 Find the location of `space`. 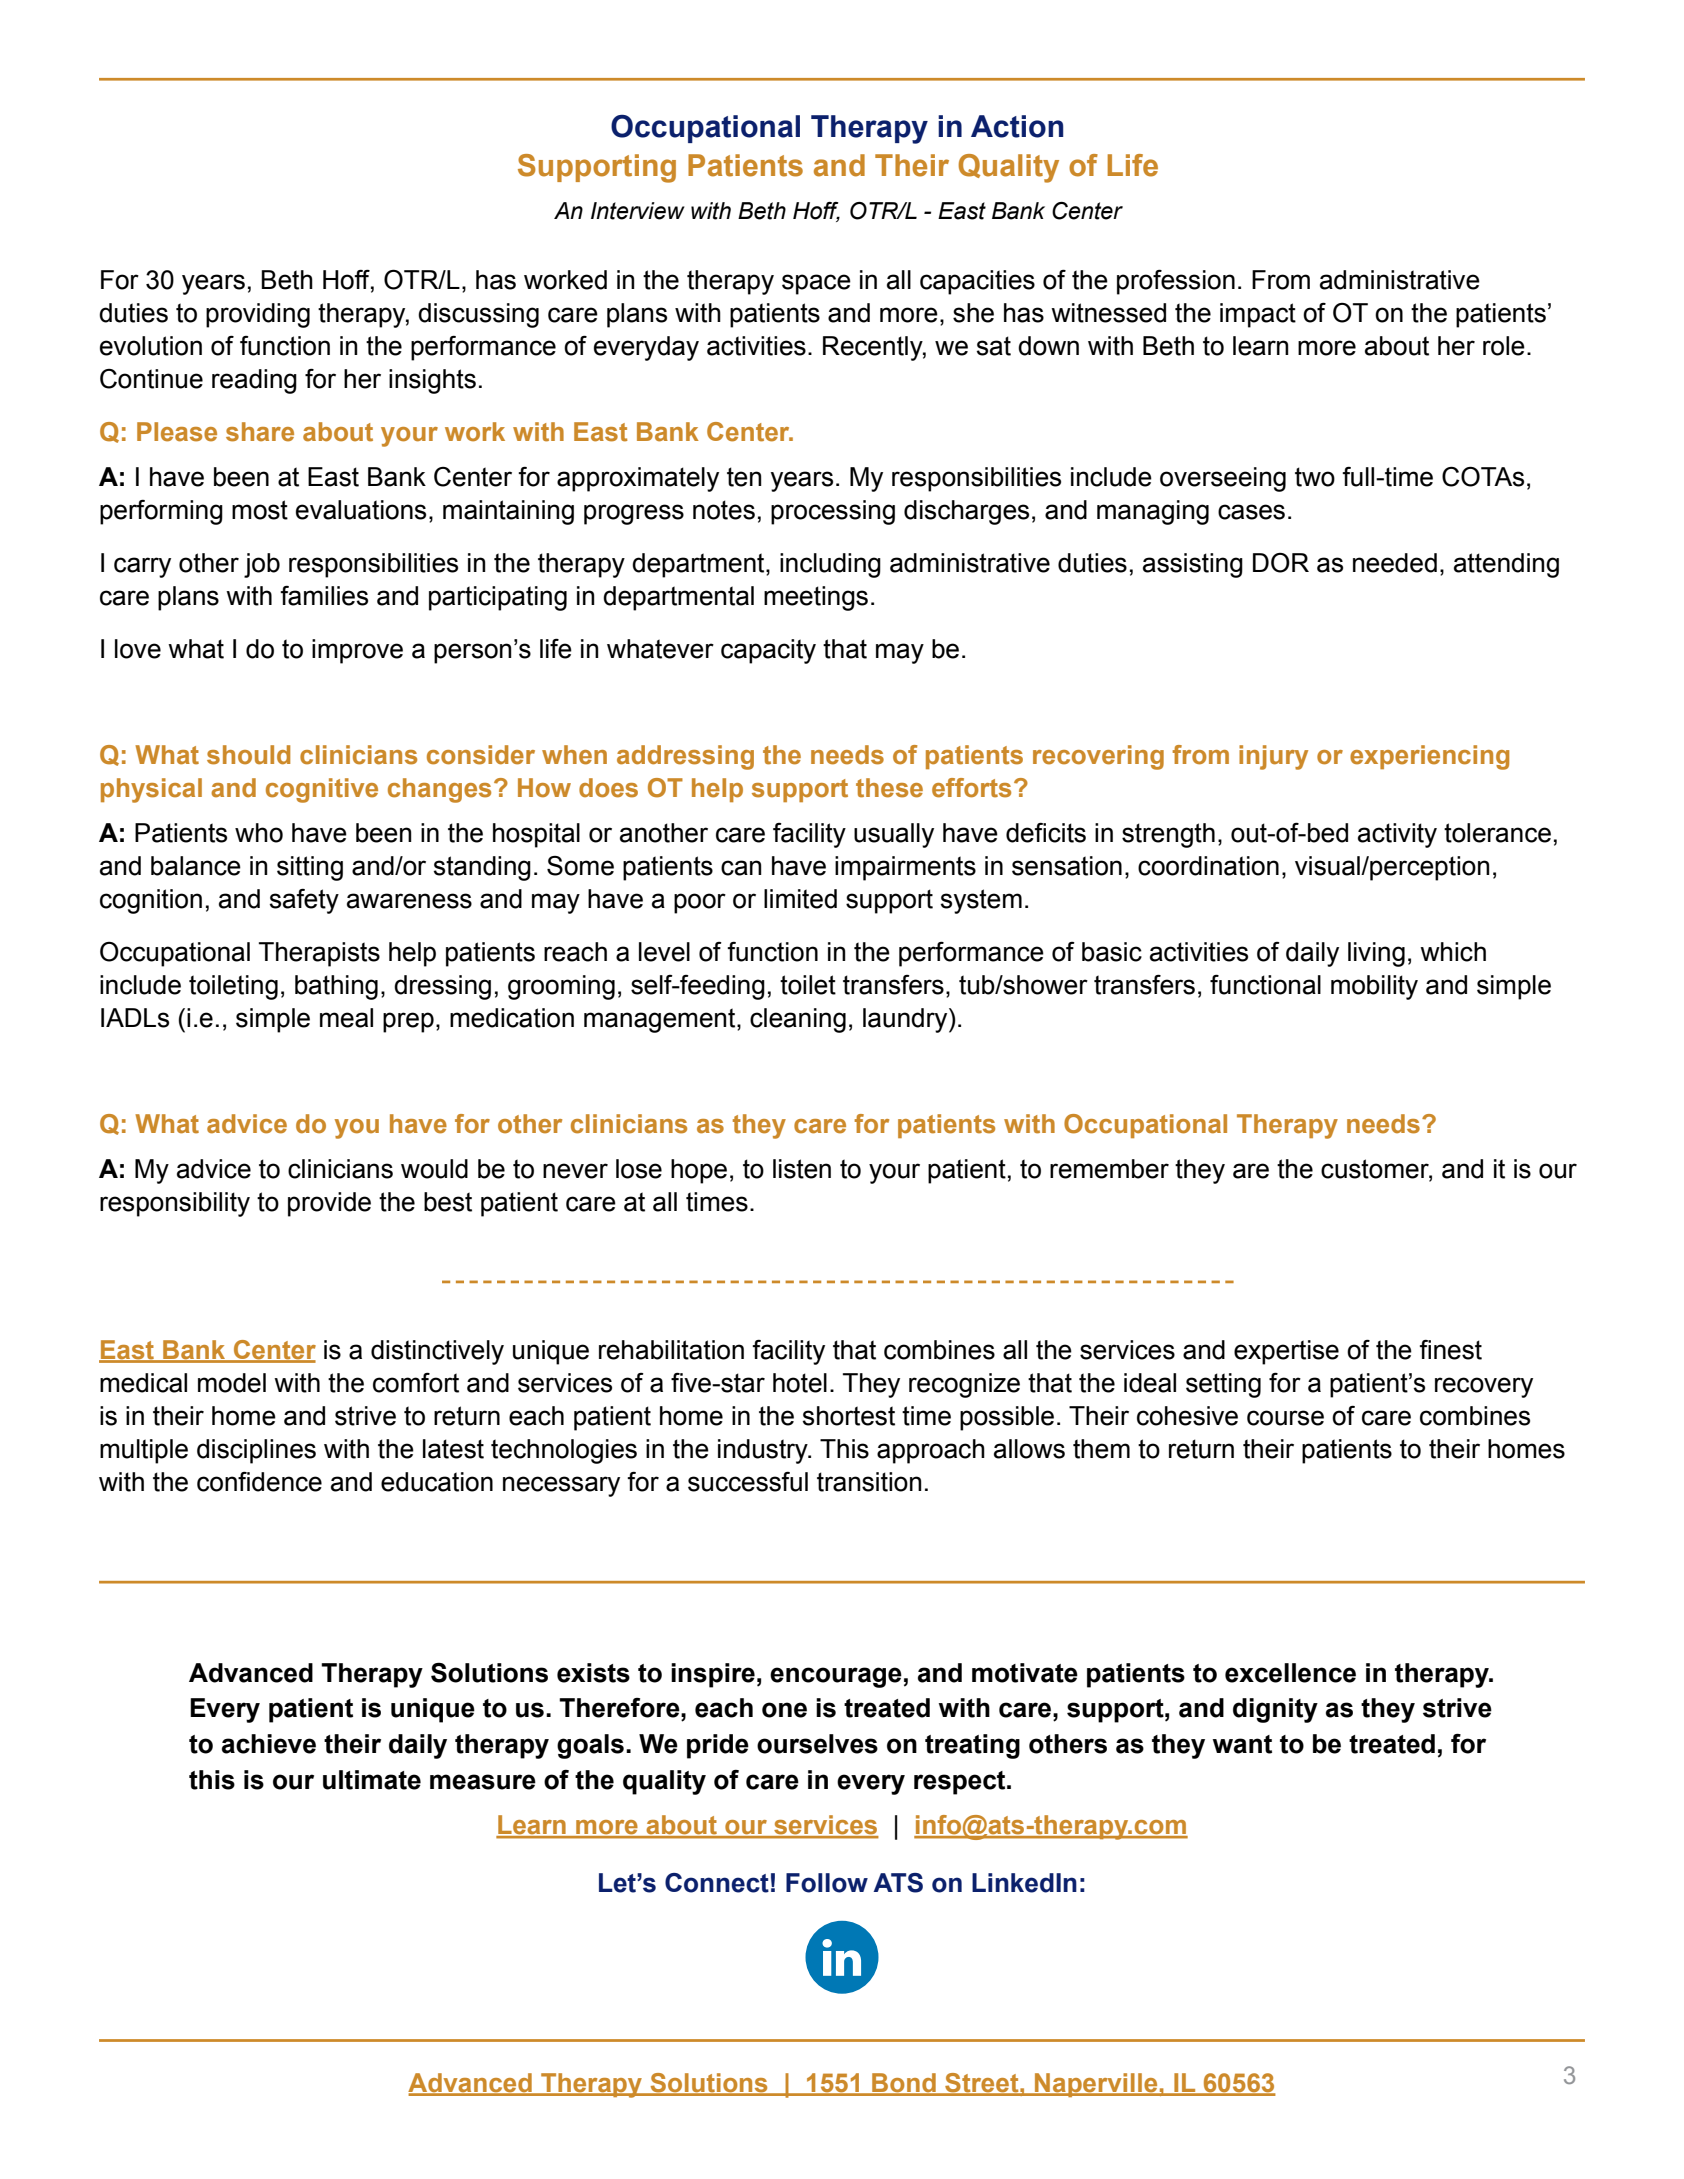

space is located at coordinates (816, 284).
